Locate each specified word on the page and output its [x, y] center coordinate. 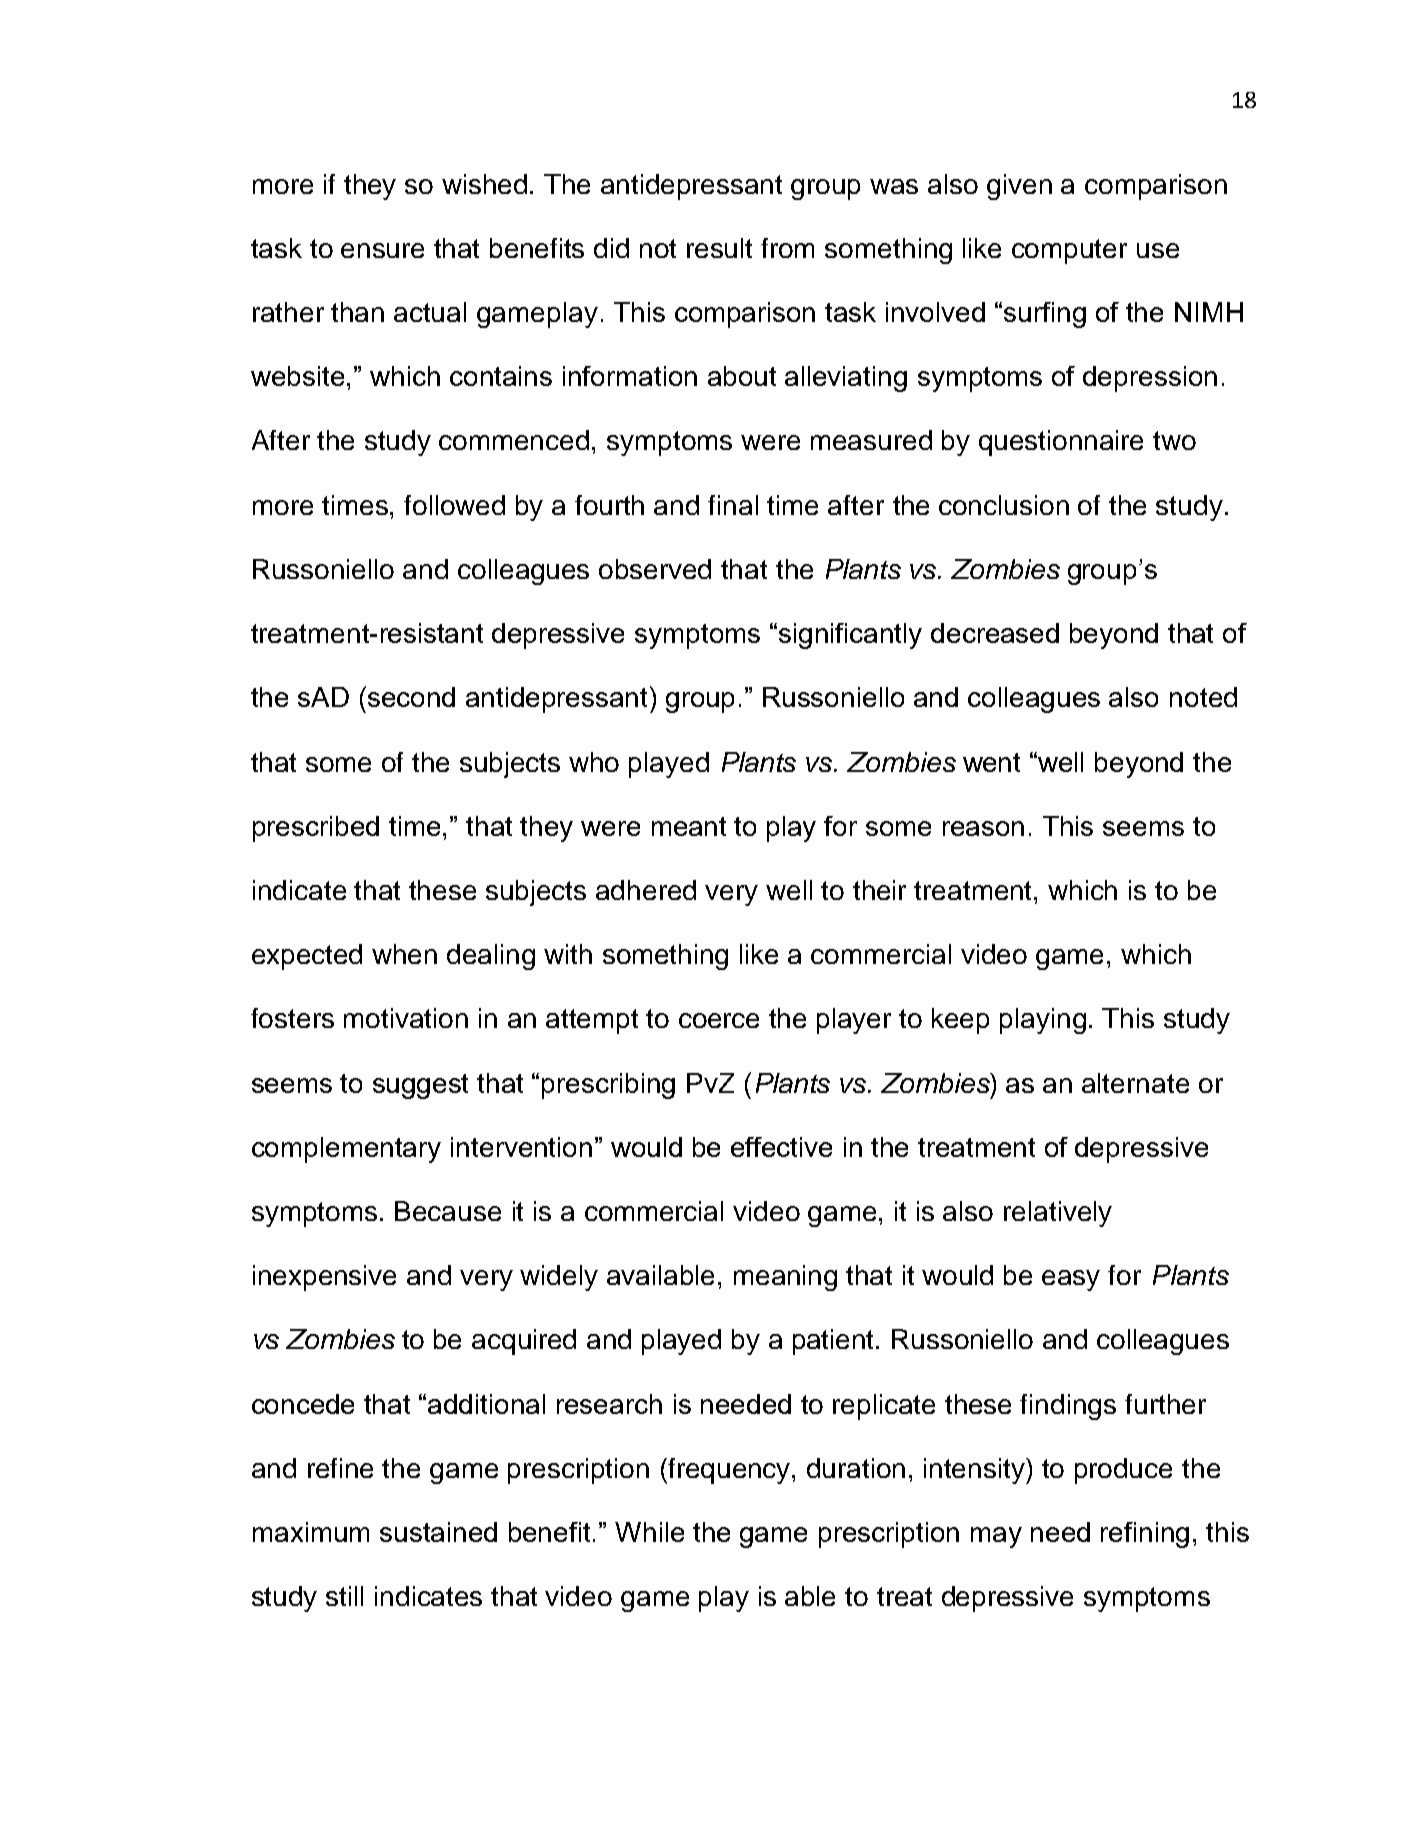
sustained [438, 1532]
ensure [382, 250]
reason [983, 828]
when [404, 954]
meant [689, 826]
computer [1069, 251]
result [719, 248]
